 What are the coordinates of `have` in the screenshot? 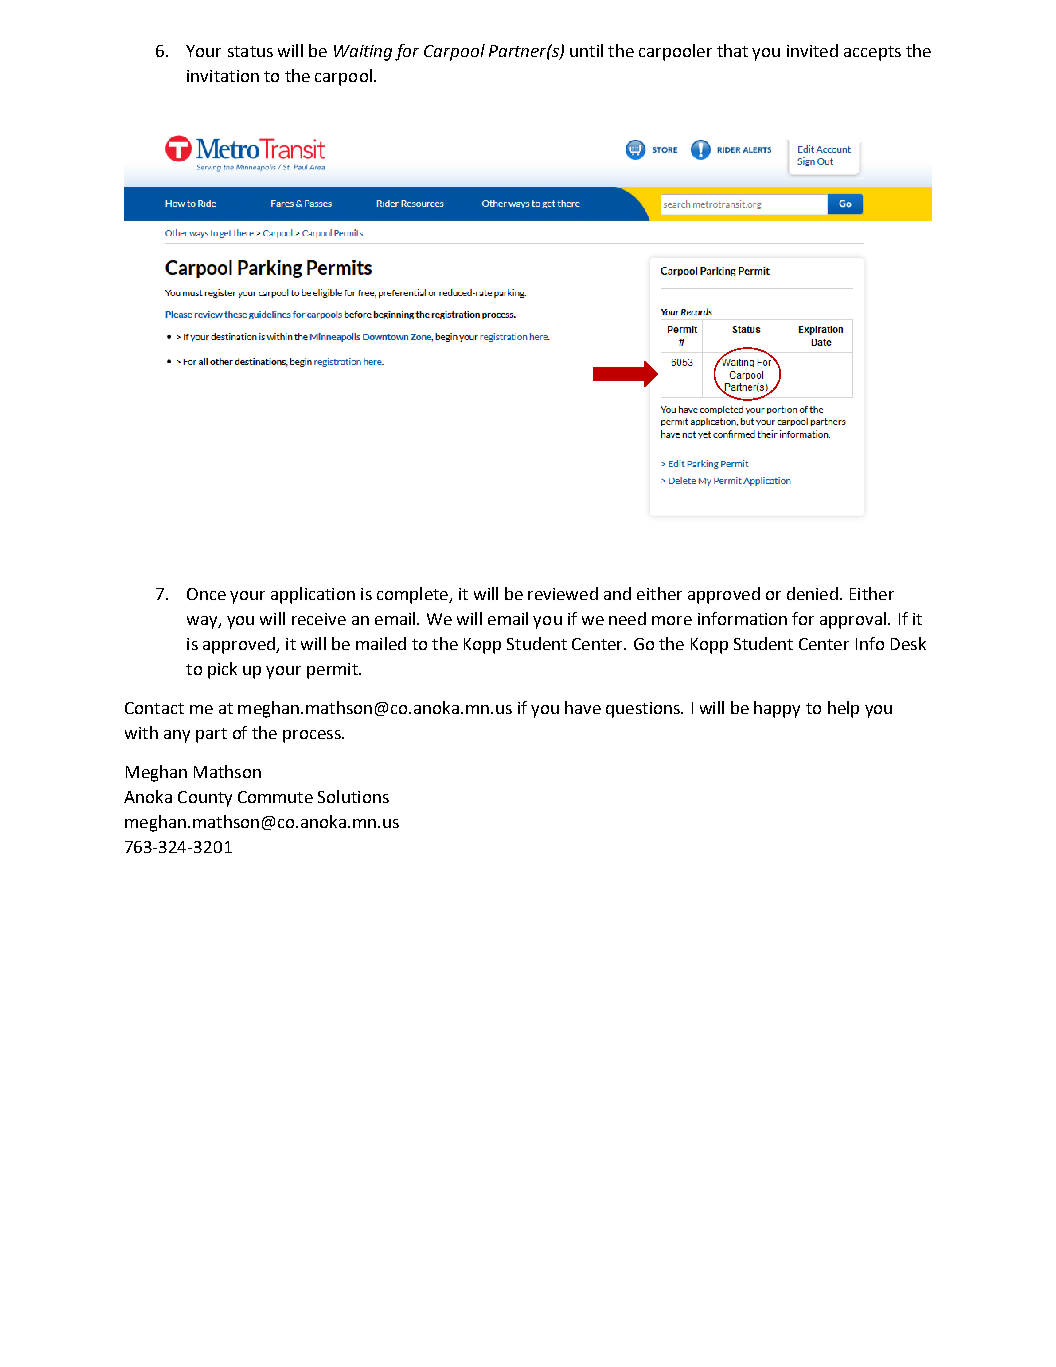 It's located at (583, 707).
